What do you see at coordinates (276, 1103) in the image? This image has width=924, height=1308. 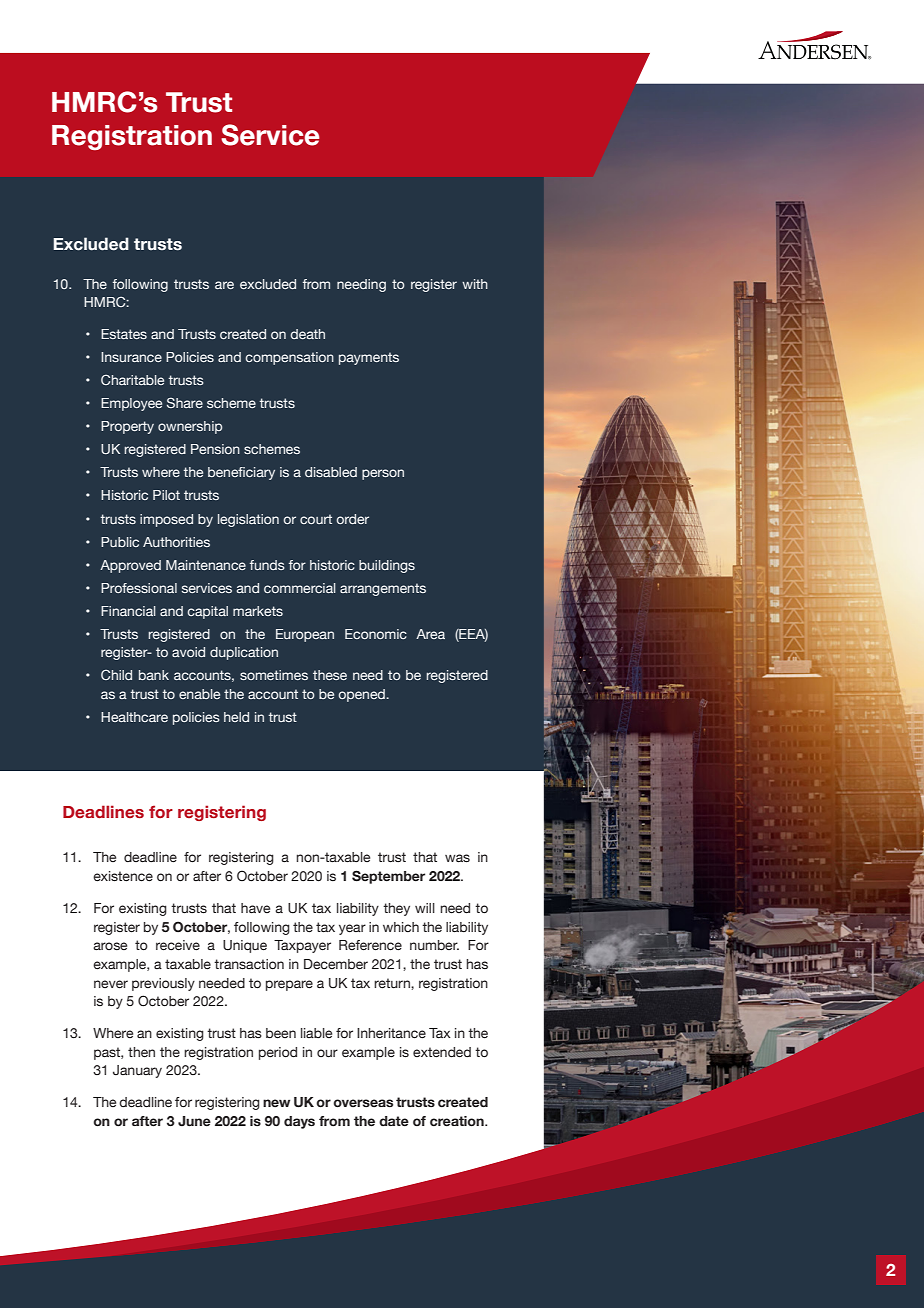 I see `new` at bounding box center [276, 1103].
